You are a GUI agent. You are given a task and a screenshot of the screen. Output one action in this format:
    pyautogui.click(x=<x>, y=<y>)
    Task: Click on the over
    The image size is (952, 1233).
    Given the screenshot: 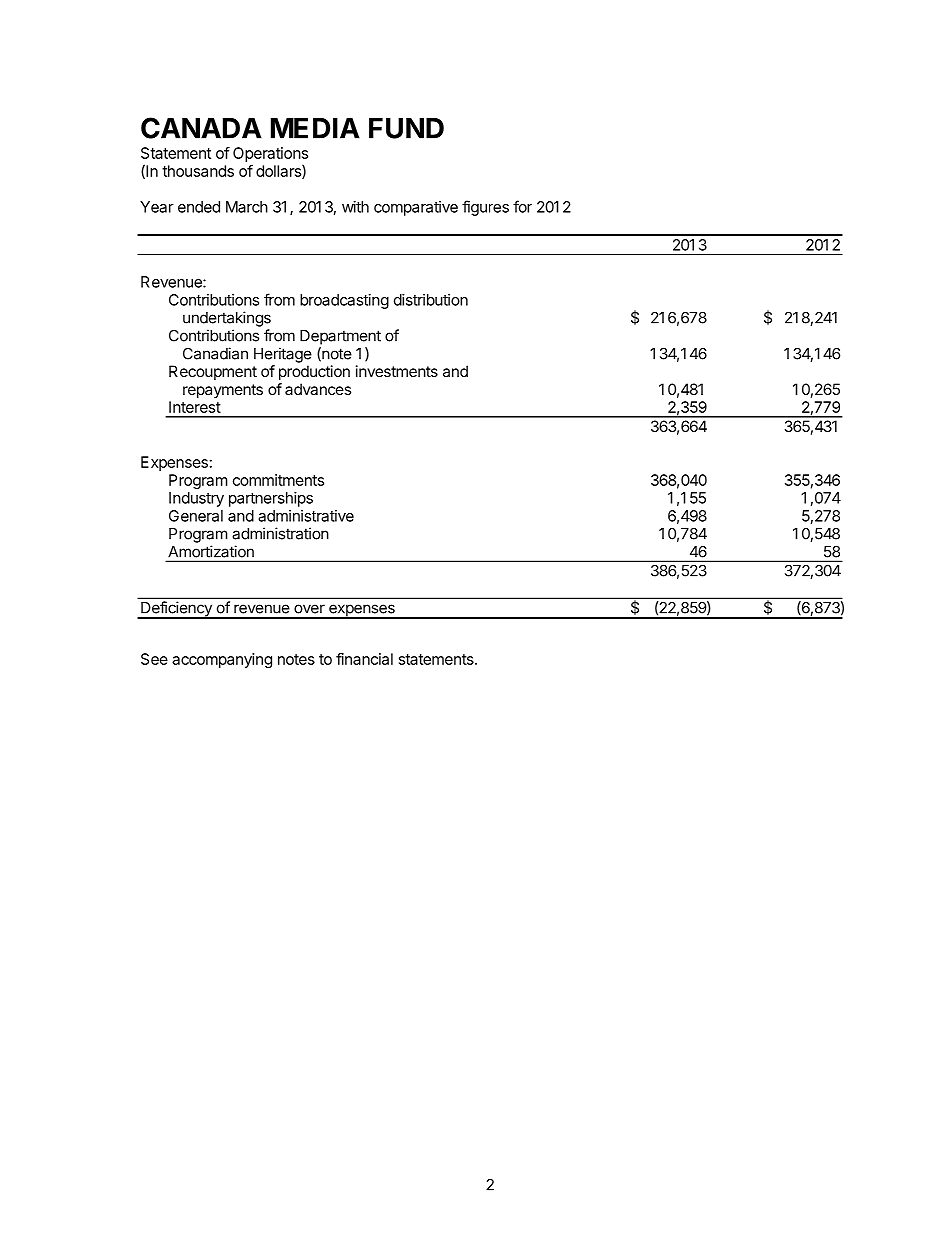 What is the action you would take?
    pyautogui.click(x=309, y=609)
